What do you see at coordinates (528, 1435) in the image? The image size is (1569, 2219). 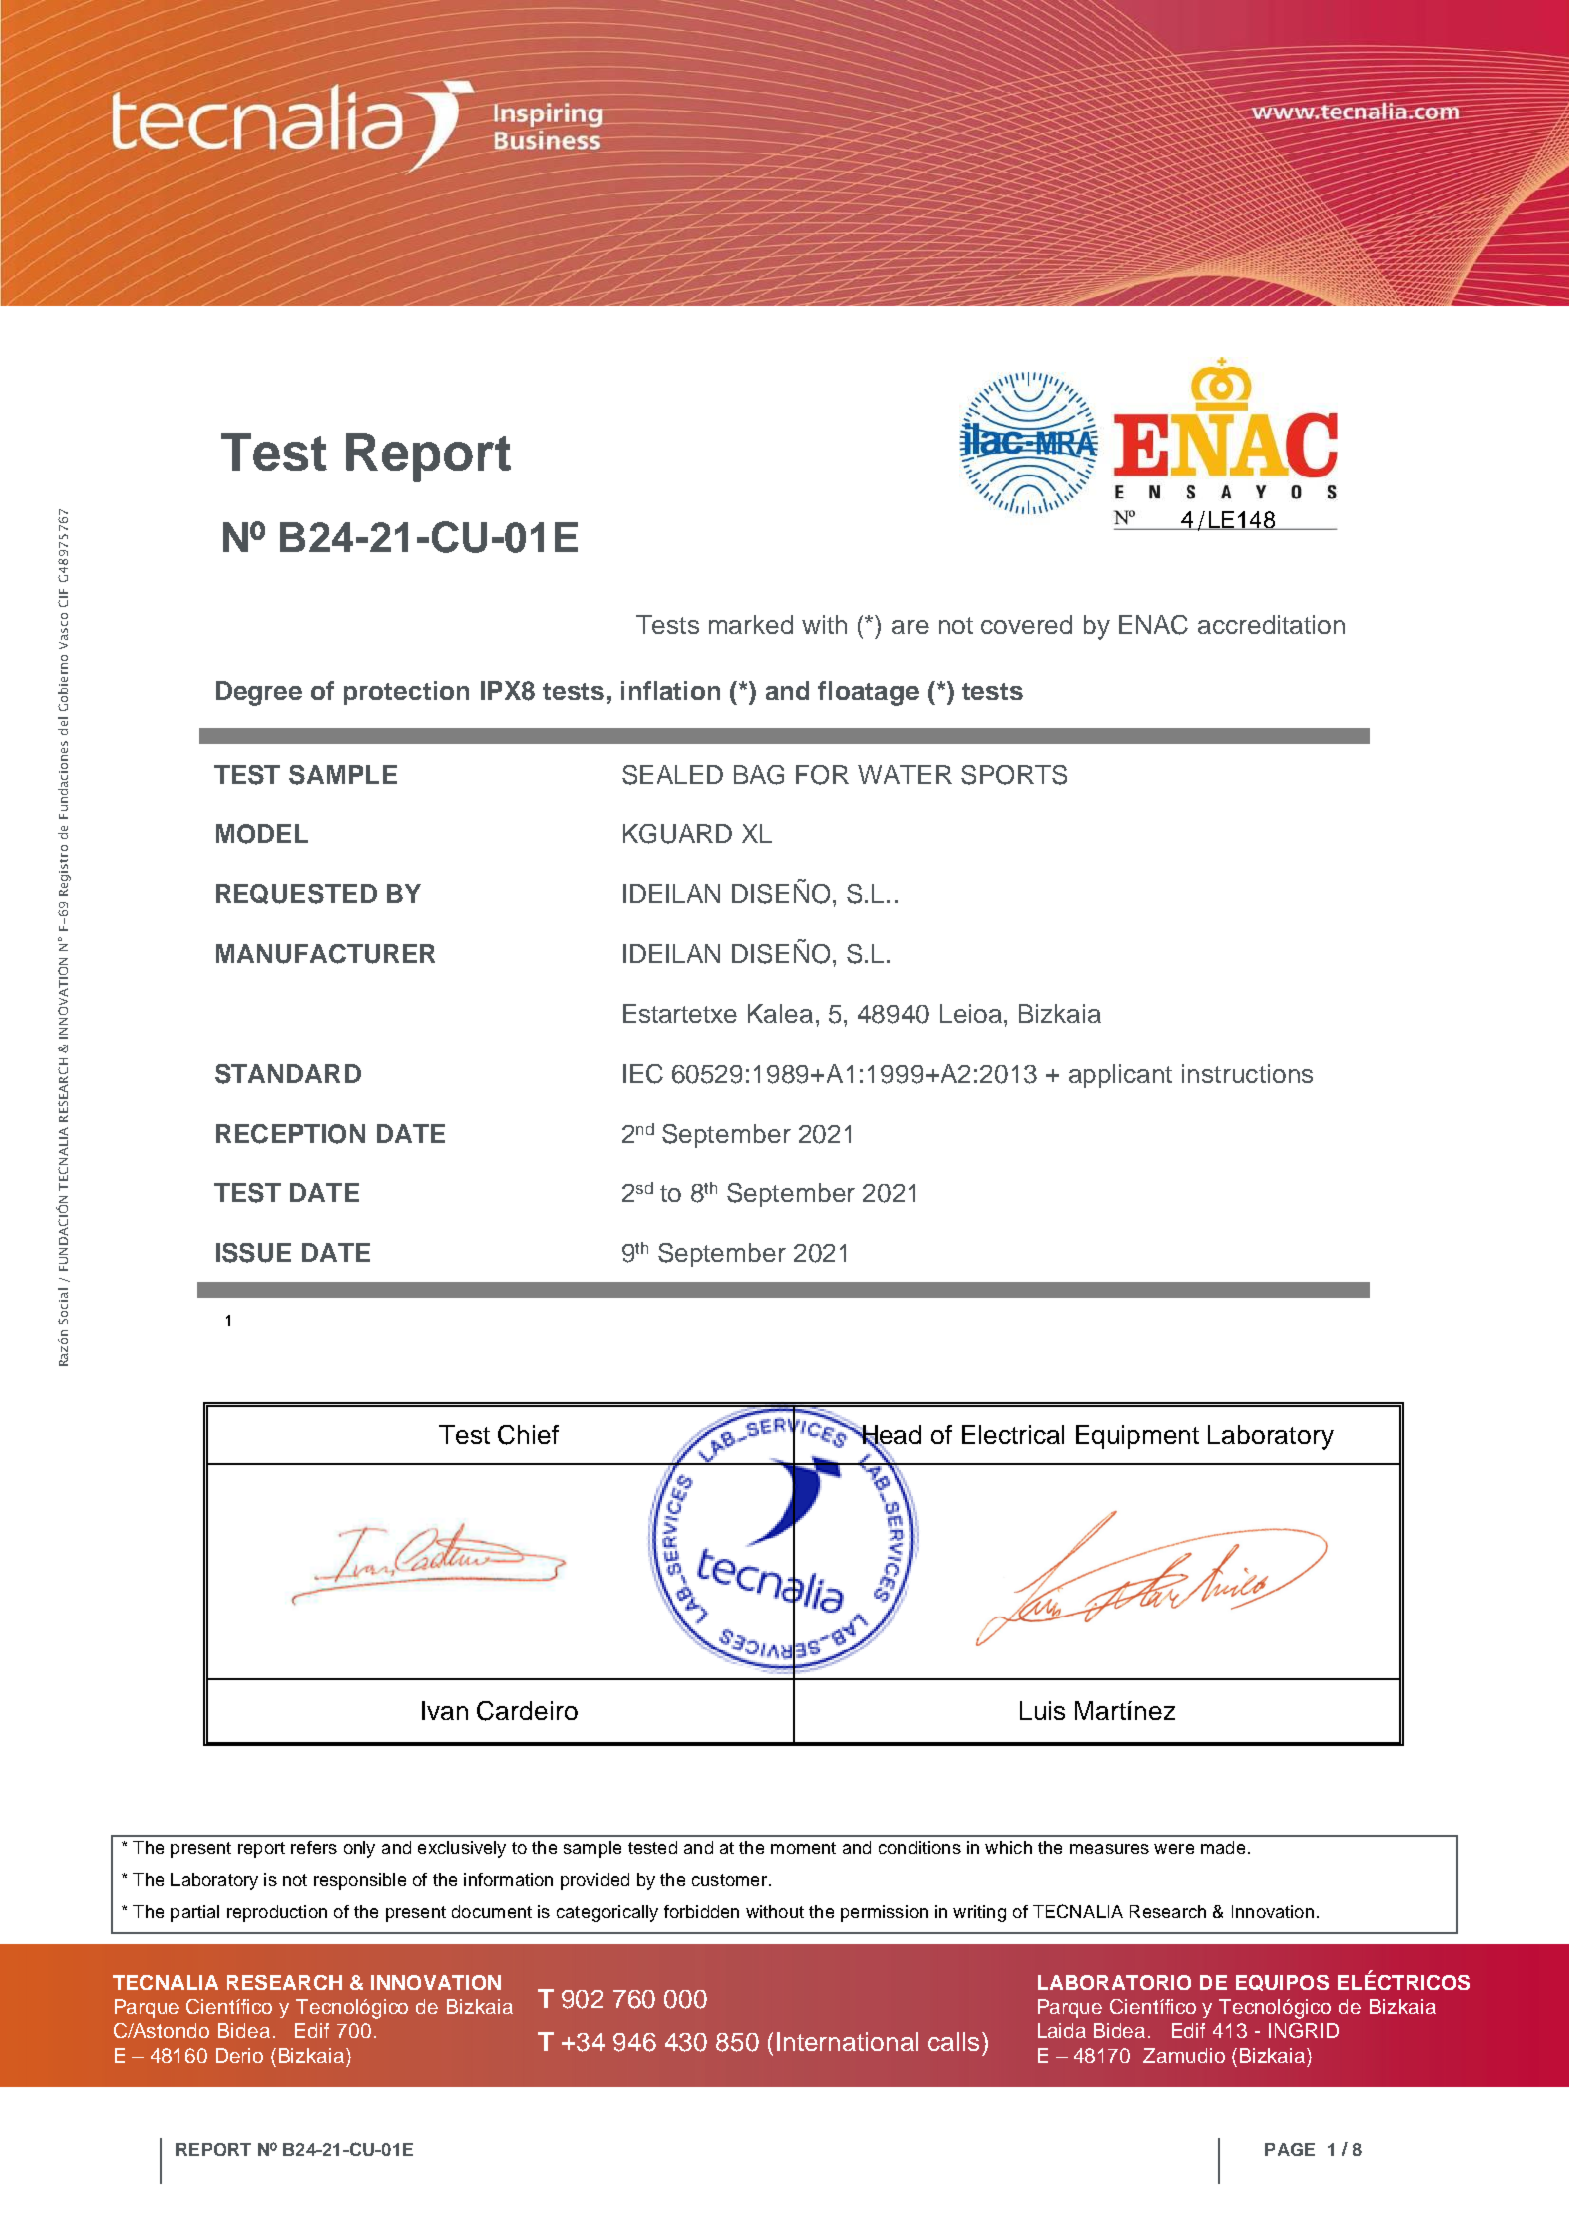 I see `Chief` at bounding box center [528, 1435].
